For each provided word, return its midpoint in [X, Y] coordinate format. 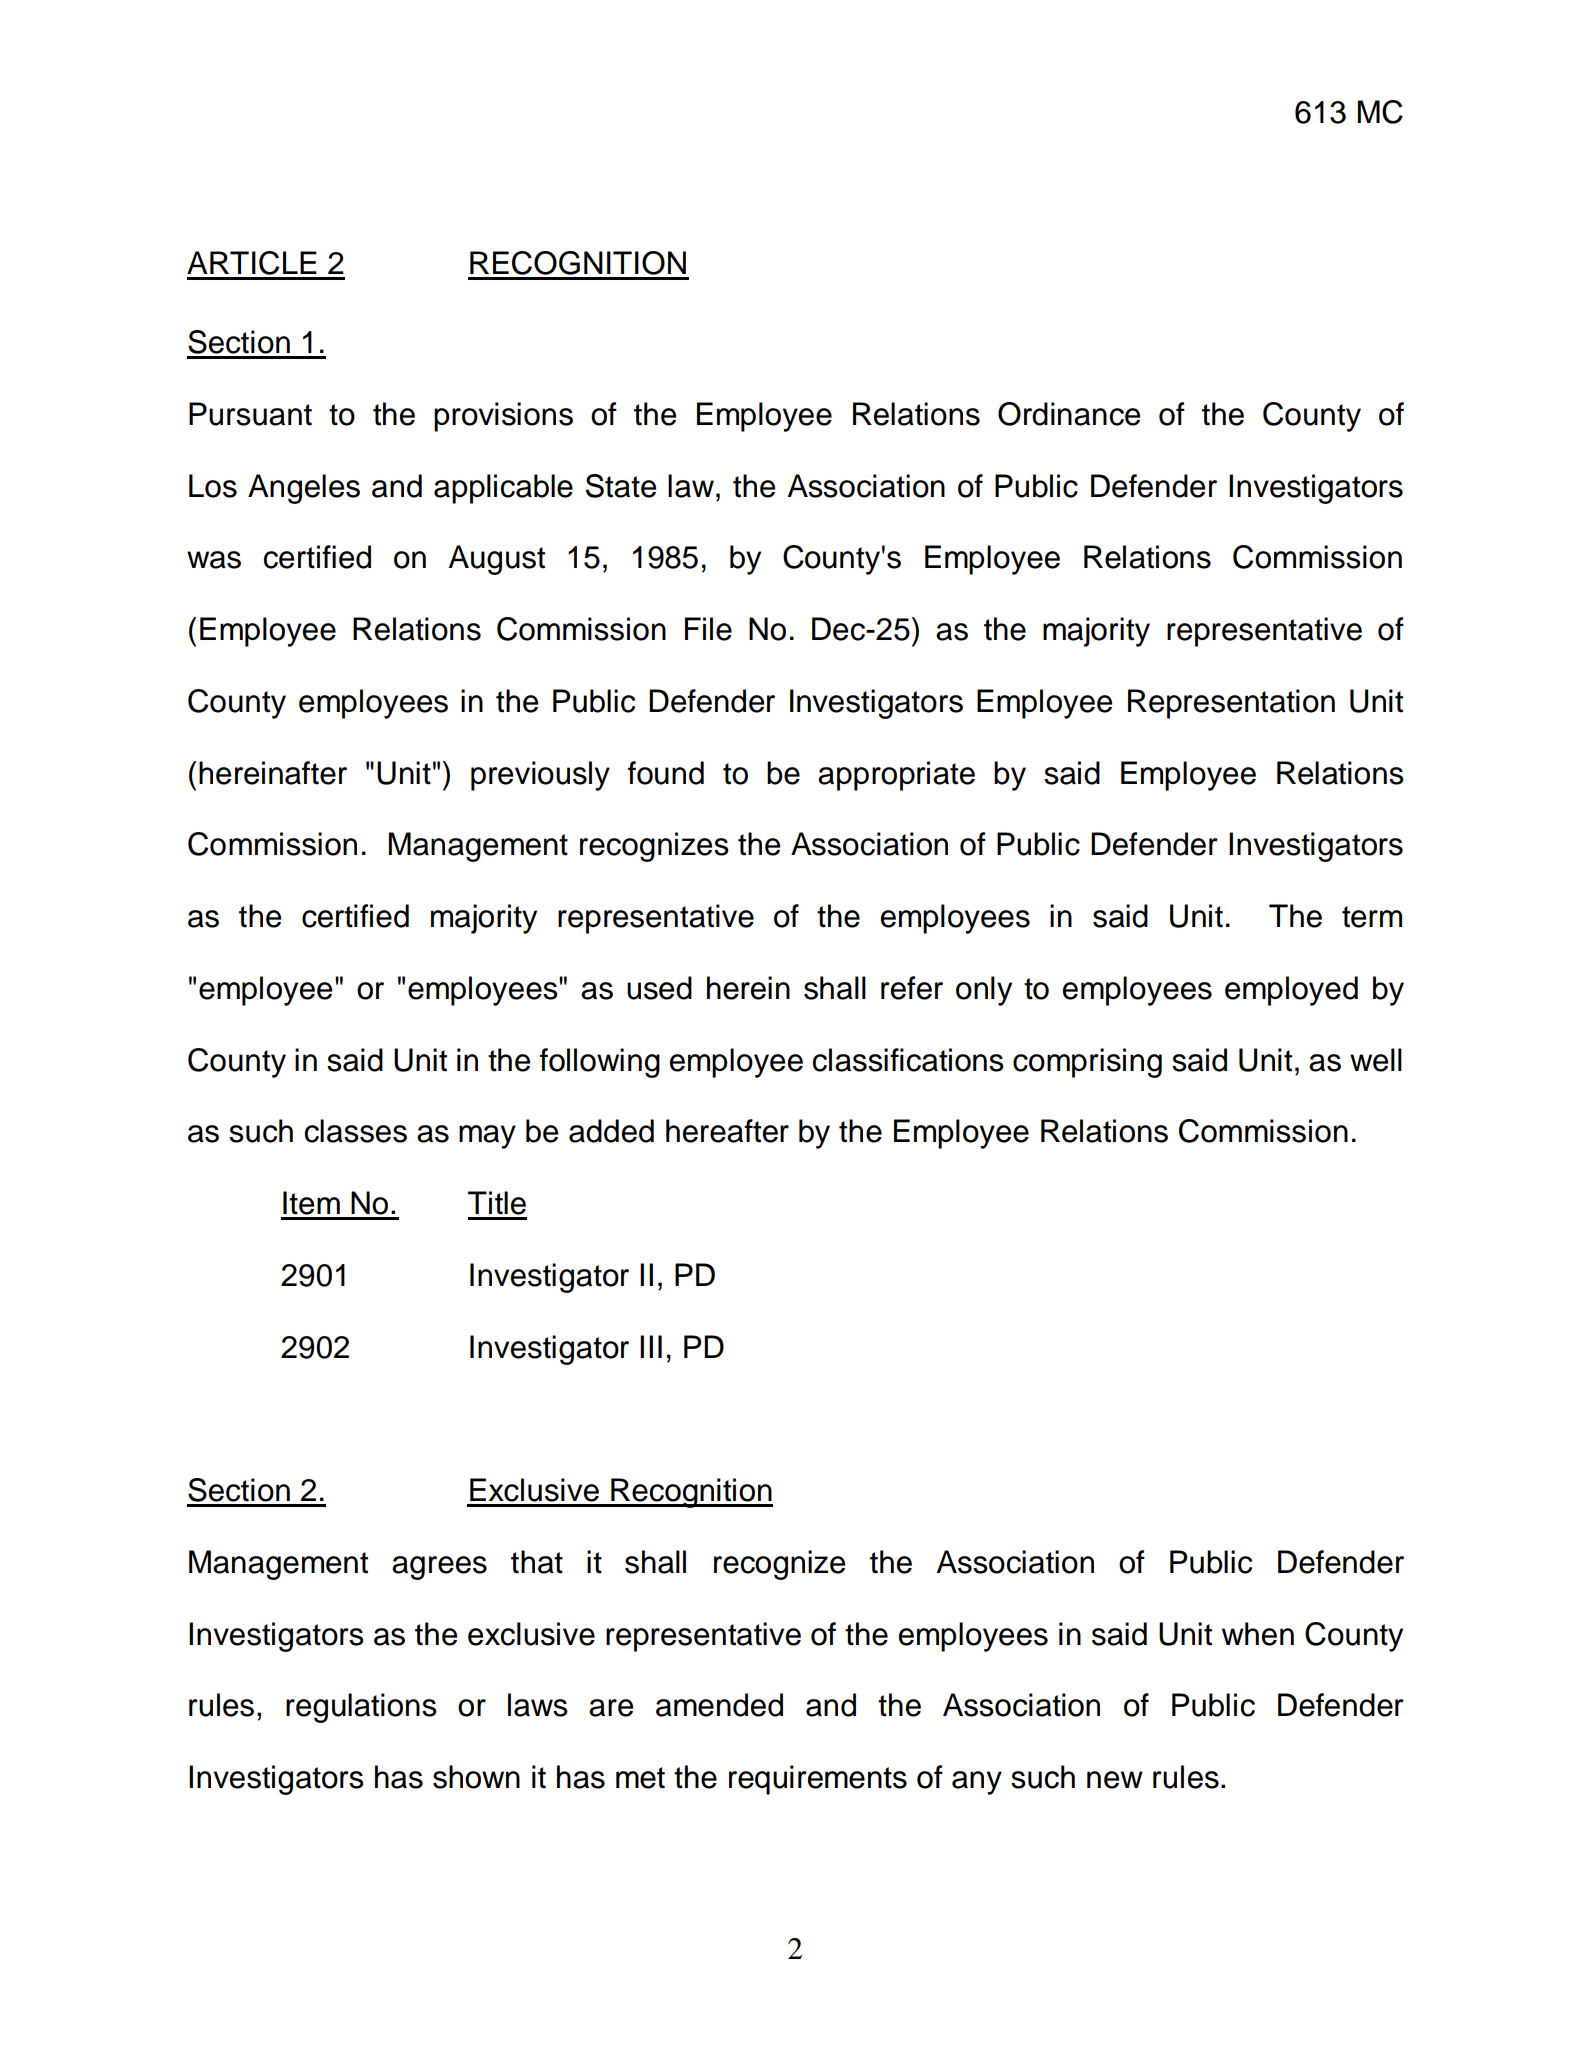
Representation [1231, 704]
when [1258, 1634]
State [621, 486]
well [1376, 1060]
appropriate [896, 776]
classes [356, 1131]
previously [540, 776]
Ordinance [1069, 414]
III [651, 1346]
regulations [361, 1708]
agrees [439, 1568]
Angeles [304, 489]
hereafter [727, 1131]
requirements [818, 1780]
